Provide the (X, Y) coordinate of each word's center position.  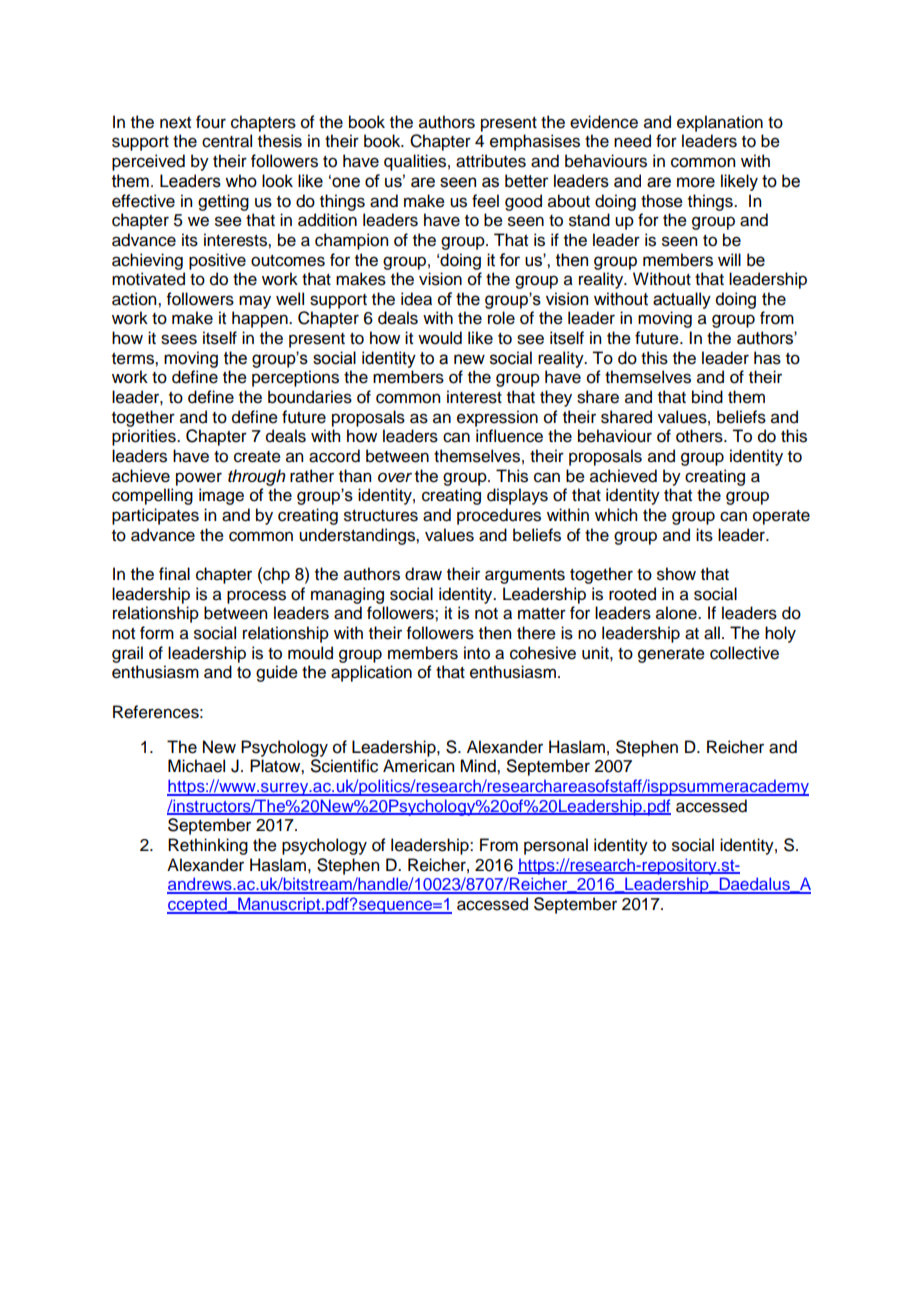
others (700, 436)
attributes (491, 161)
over (395, 477)
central (227, 141)
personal (556, 846)
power (199, 479)
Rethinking (208, 846)
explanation (720, 123)
